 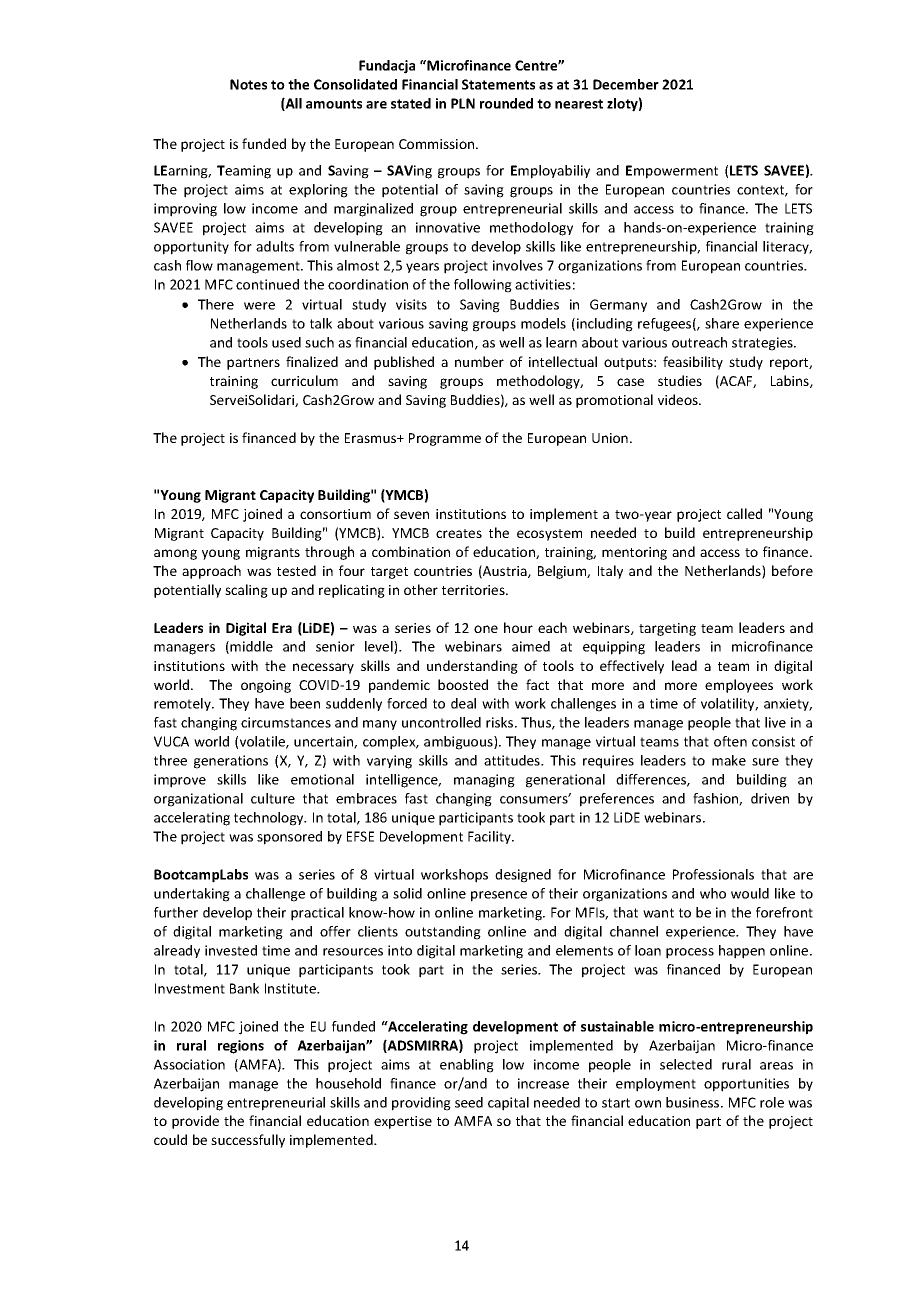 What do you see at coordinates (248, 84) in the screenshot?
I see `Notes` at bounding box center [248, 84].
